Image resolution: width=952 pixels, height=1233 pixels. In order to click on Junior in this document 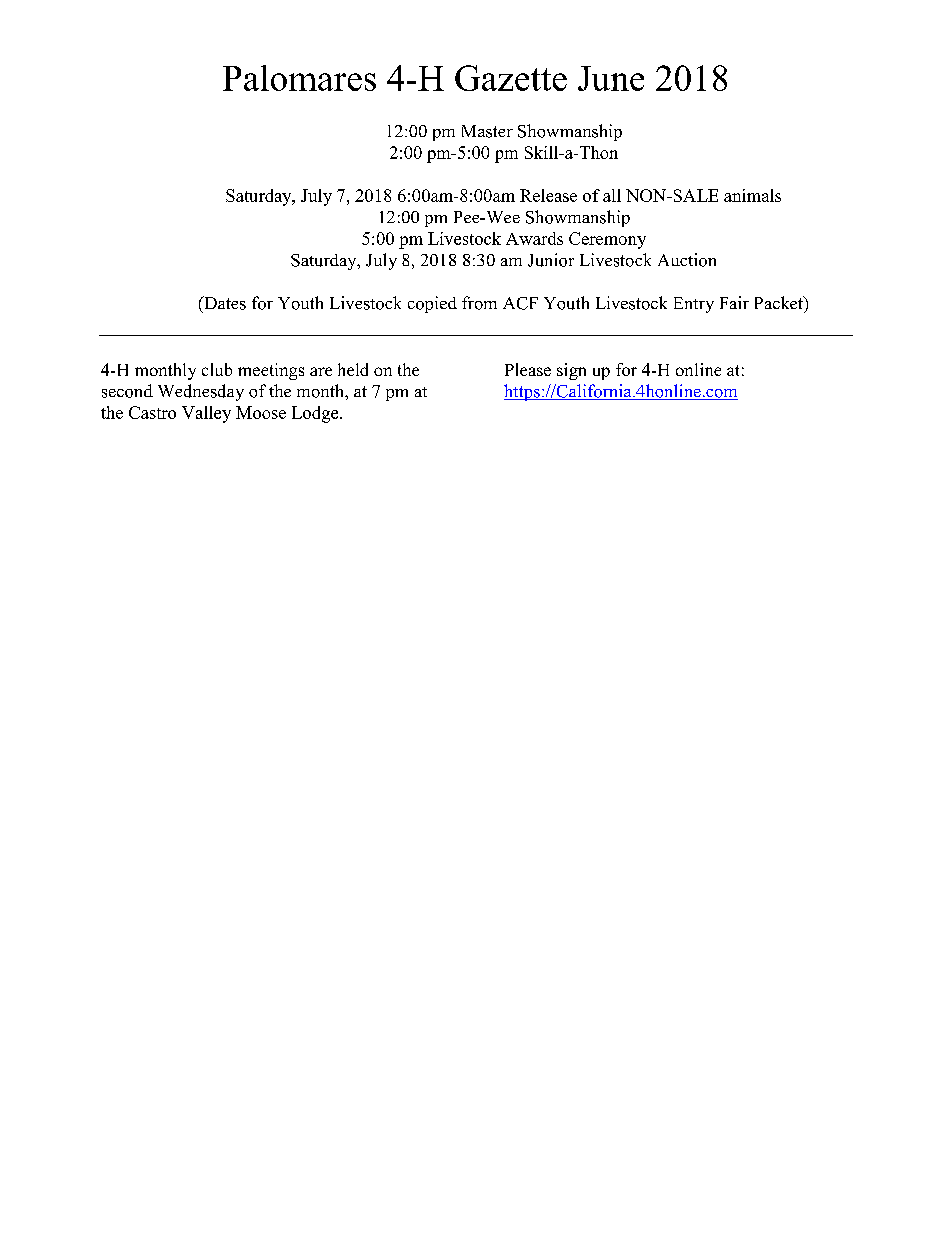, I will do `click(551, 260)`.
